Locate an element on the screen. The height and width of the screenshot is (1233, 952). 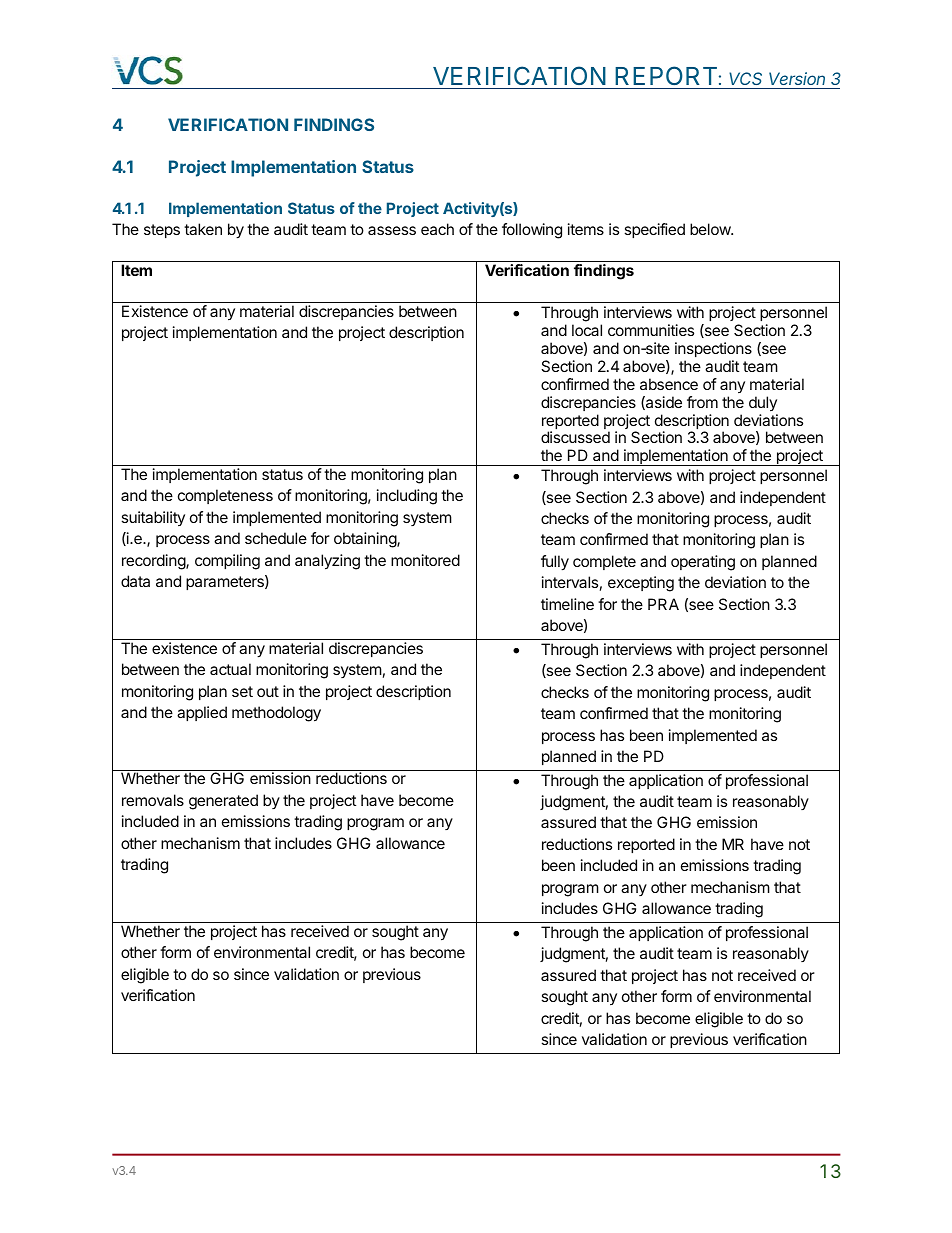
compiling is located at coordinates (227, 562).
